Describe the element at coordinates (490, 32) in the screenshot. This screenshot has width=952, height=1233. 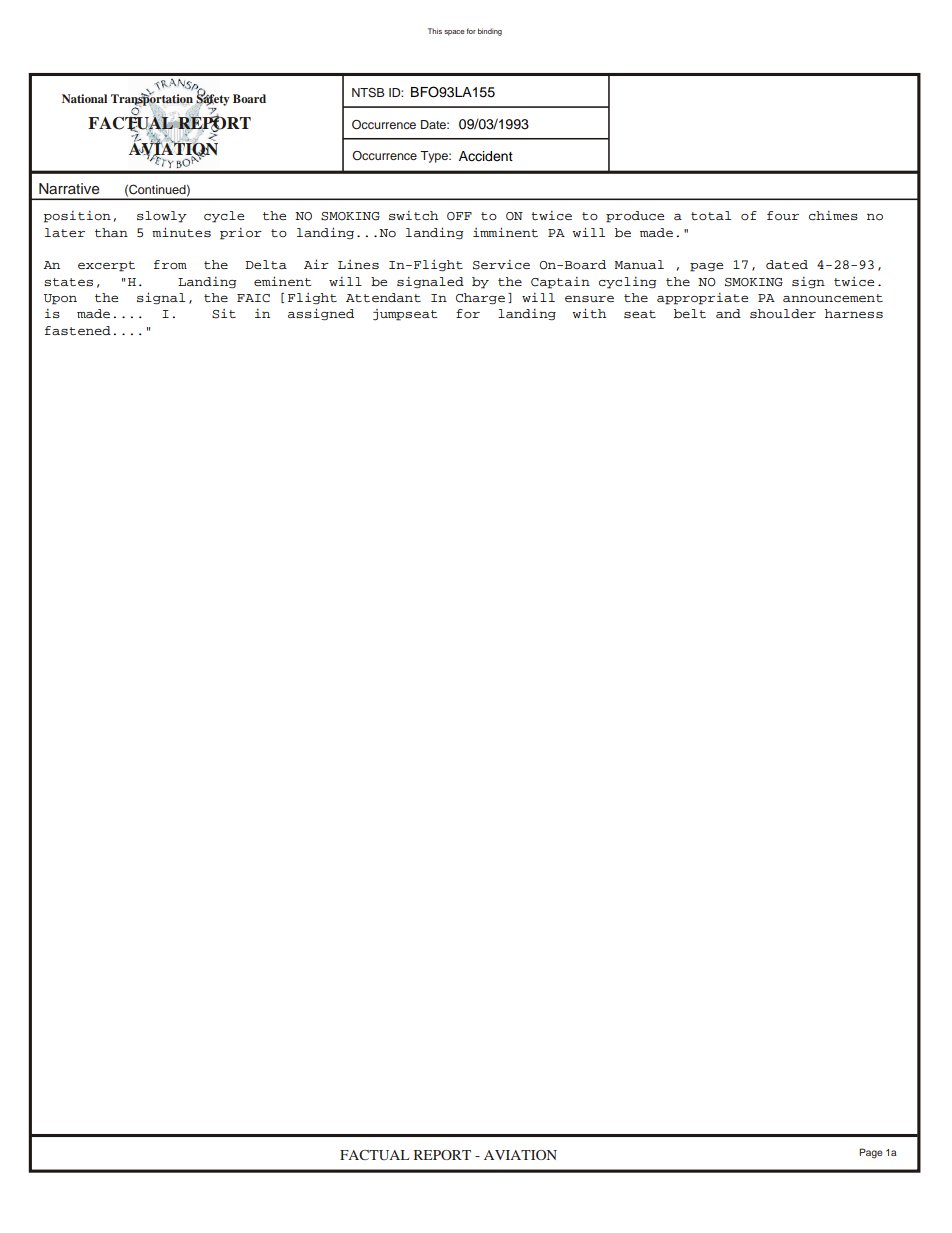
I see `binding` at that location.
